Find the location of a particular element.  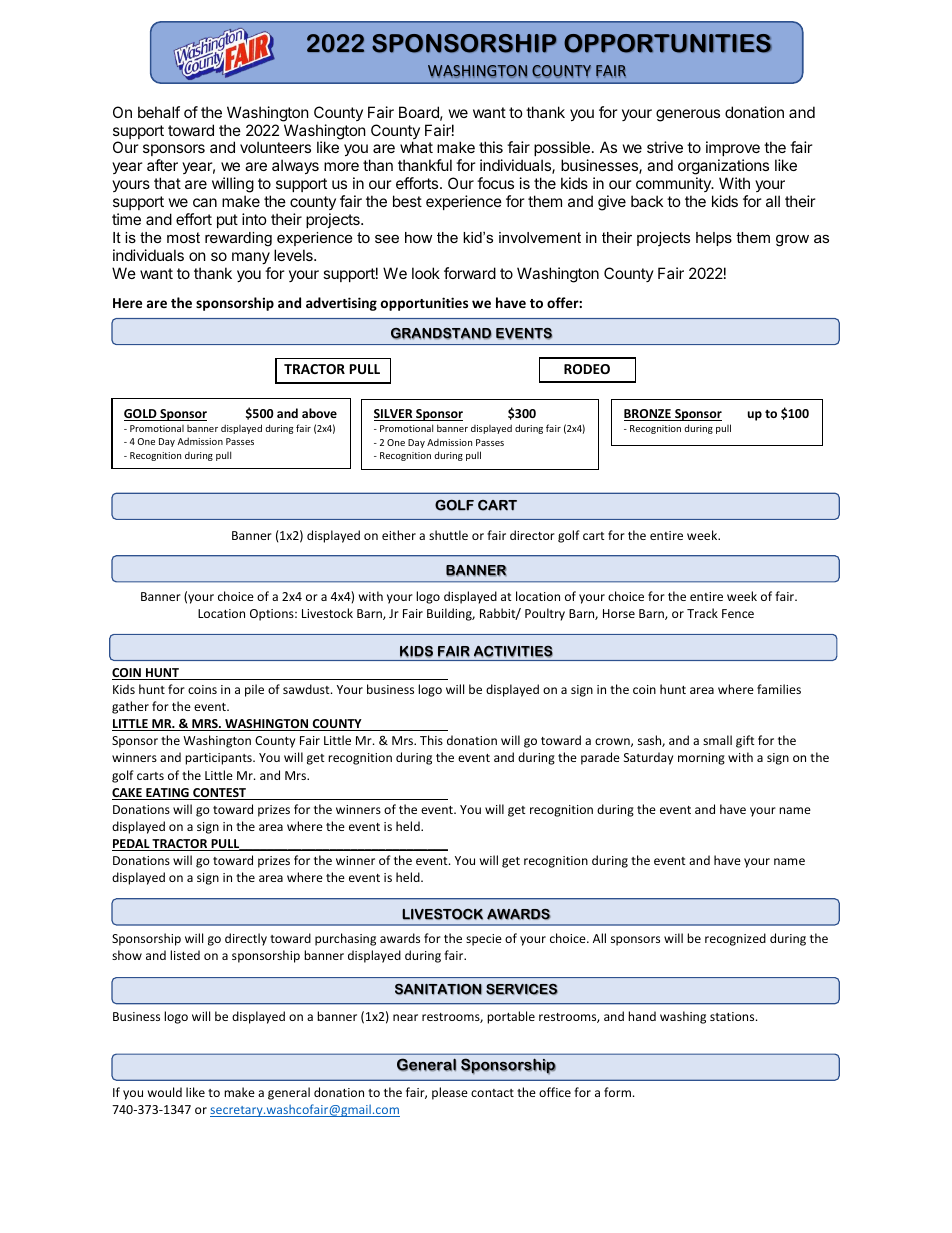

Track is located at coordinates (702, 613).
